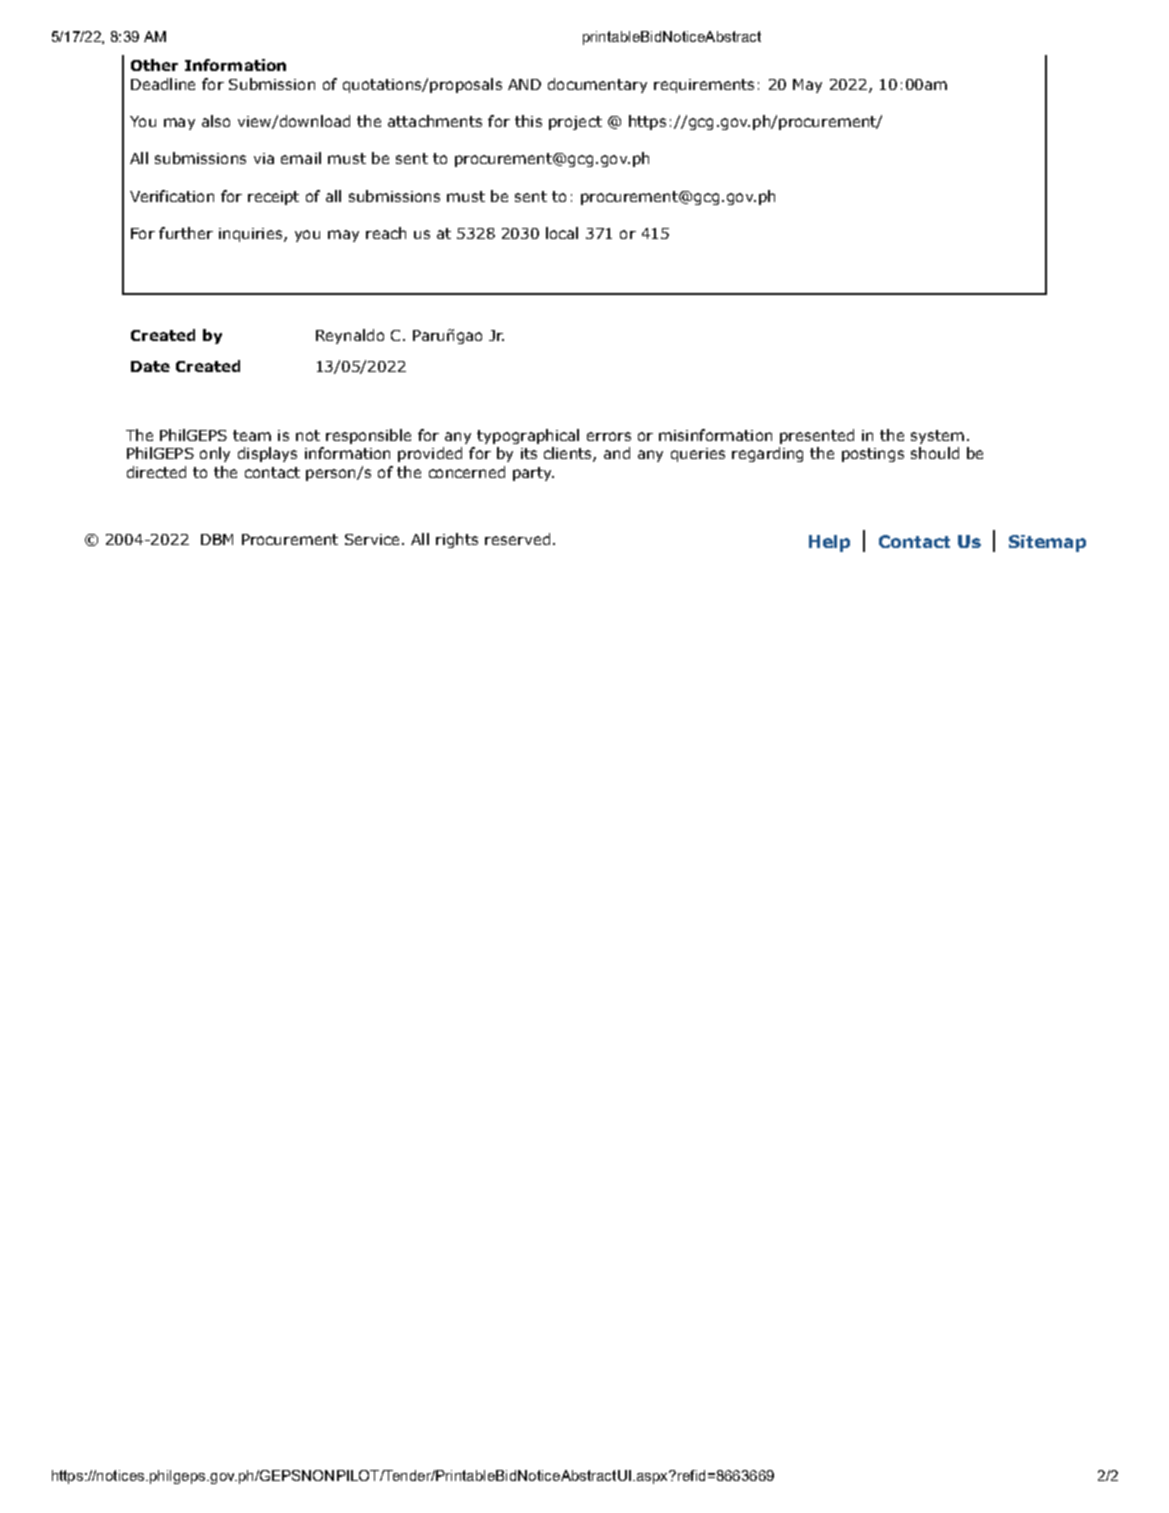 This image has height=1513, width=1169. I want to click on Sitemap, so click(1047, 543).
